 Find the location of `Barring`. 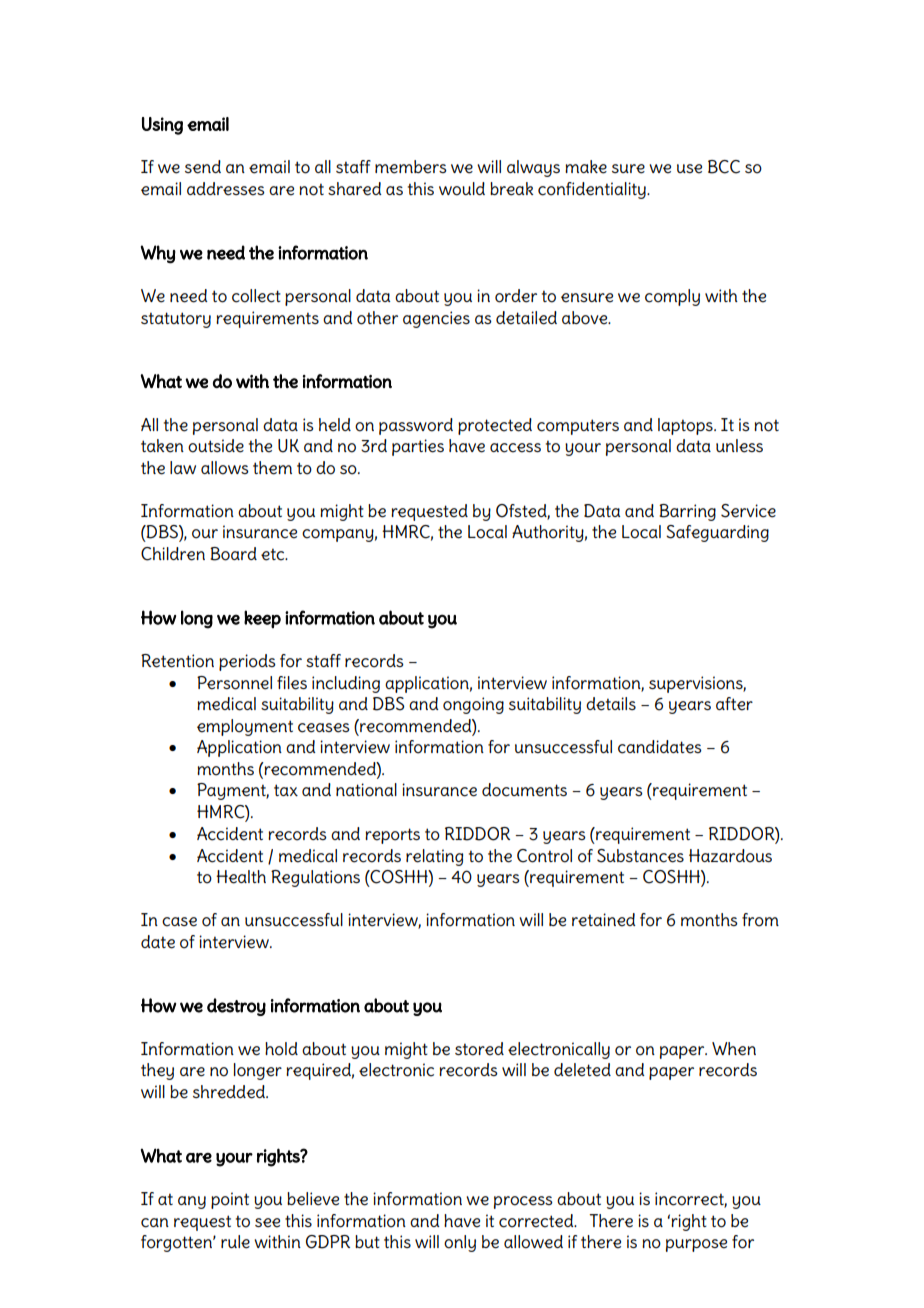

Barring is located at coordinates (687, 512).
